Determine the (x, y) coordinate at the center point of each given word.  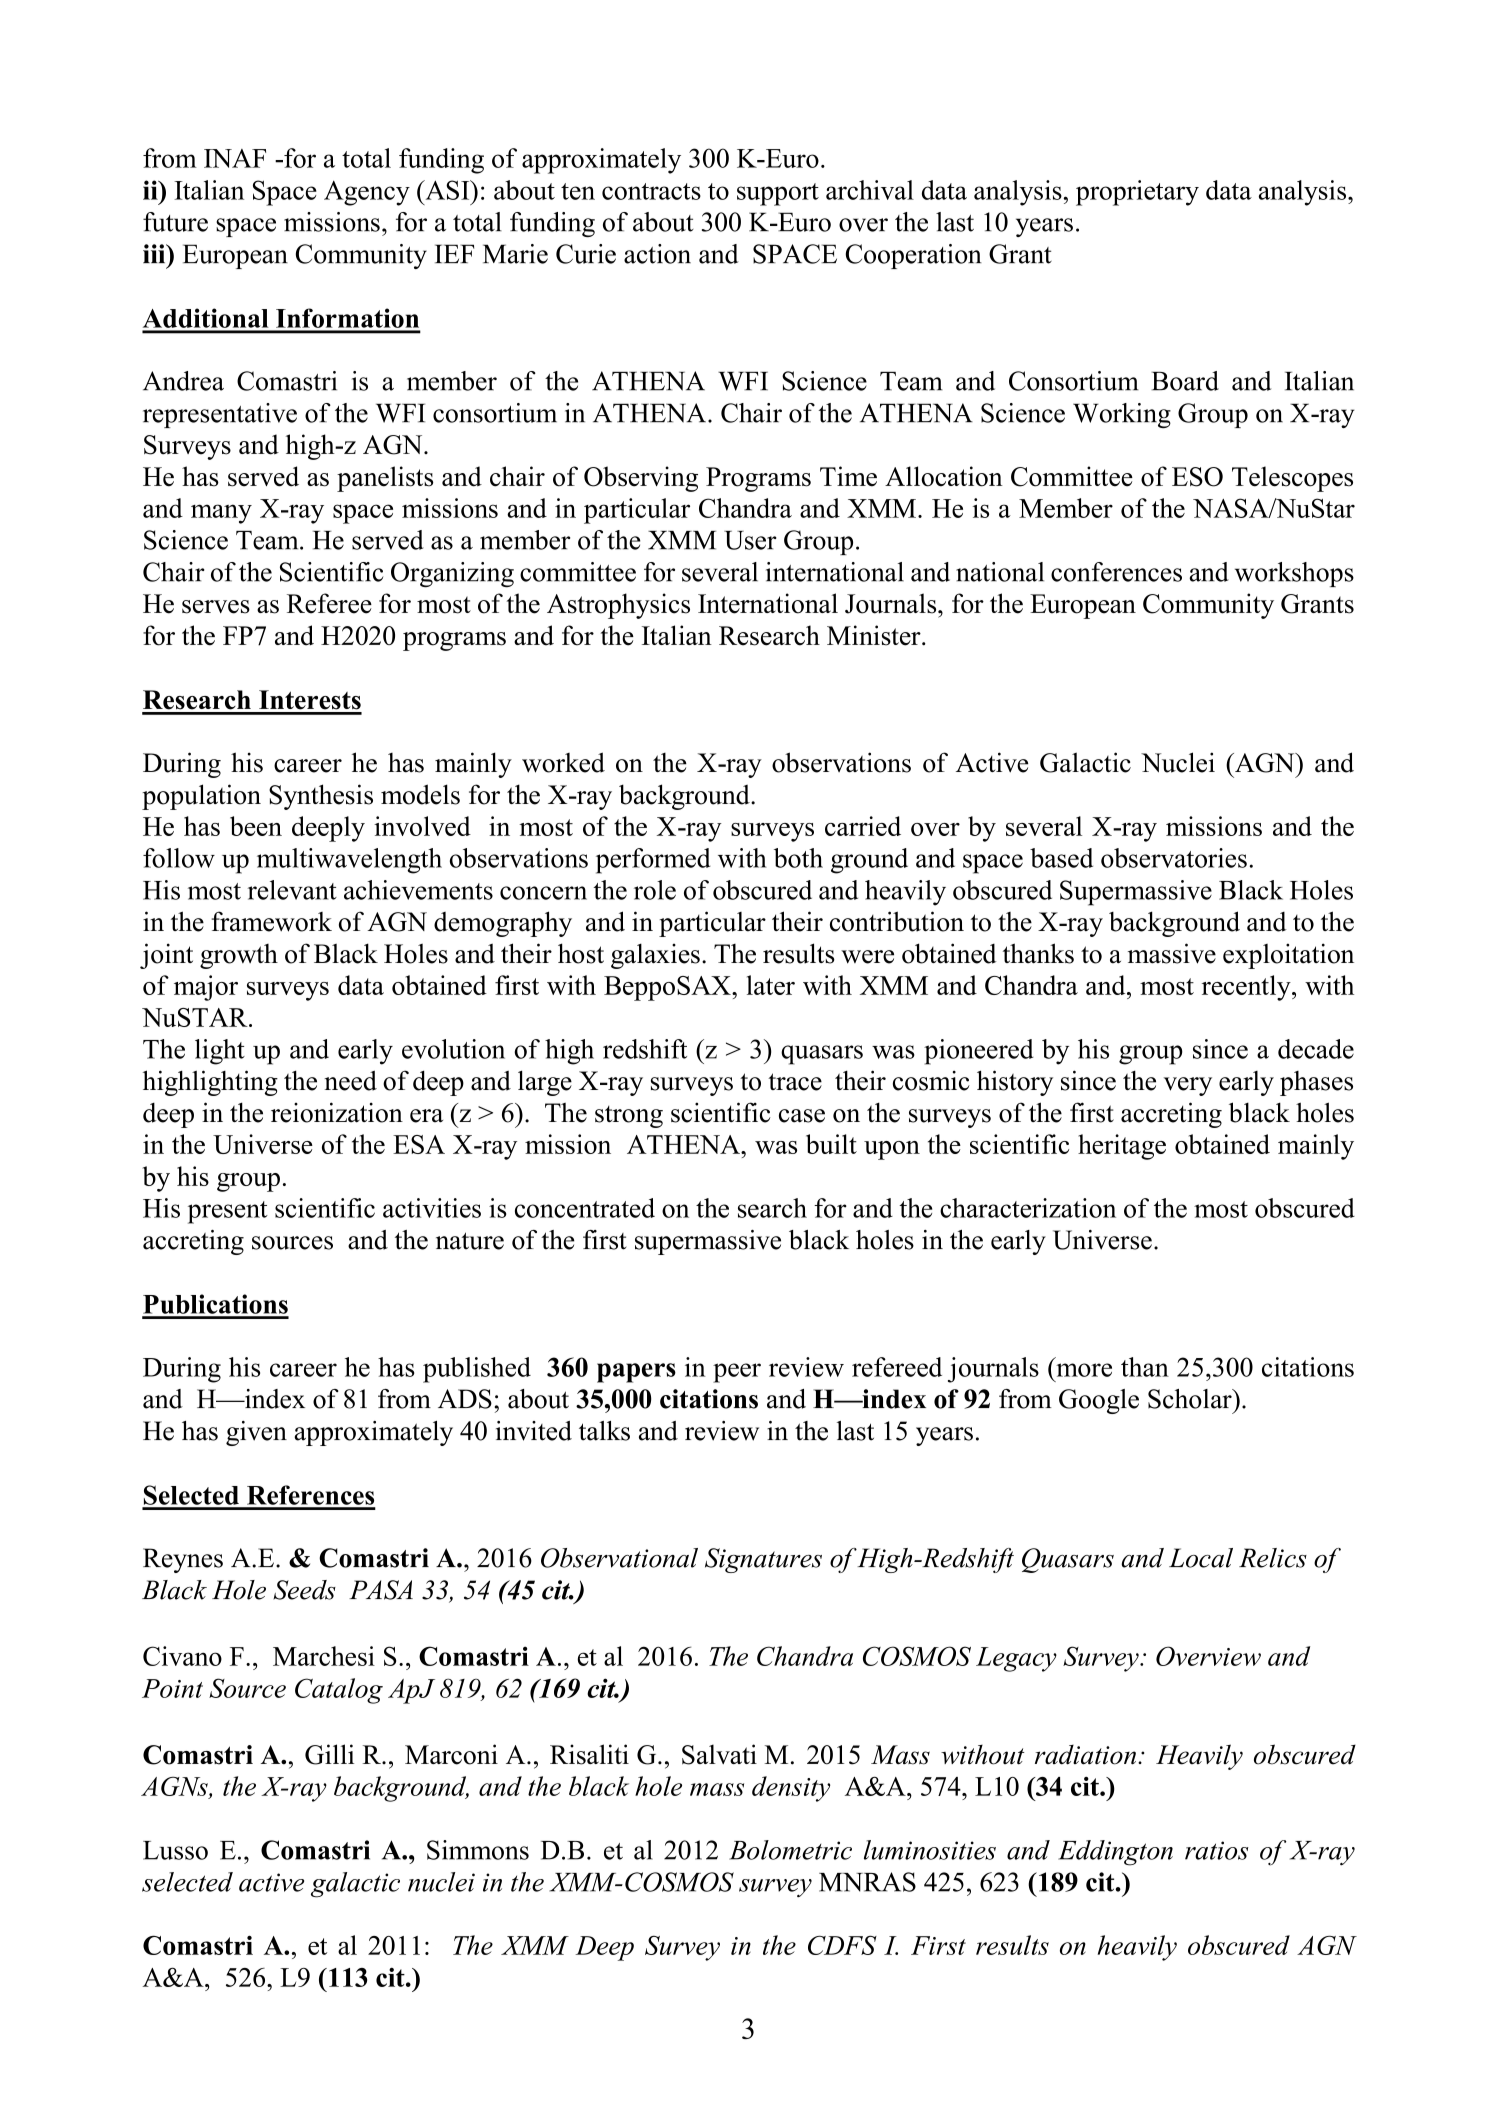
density (791, 1789)
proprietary (1137, 193)
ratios (1216, 1850)
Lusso (175, 1850)
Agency (367, 193)
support (778, 194)
